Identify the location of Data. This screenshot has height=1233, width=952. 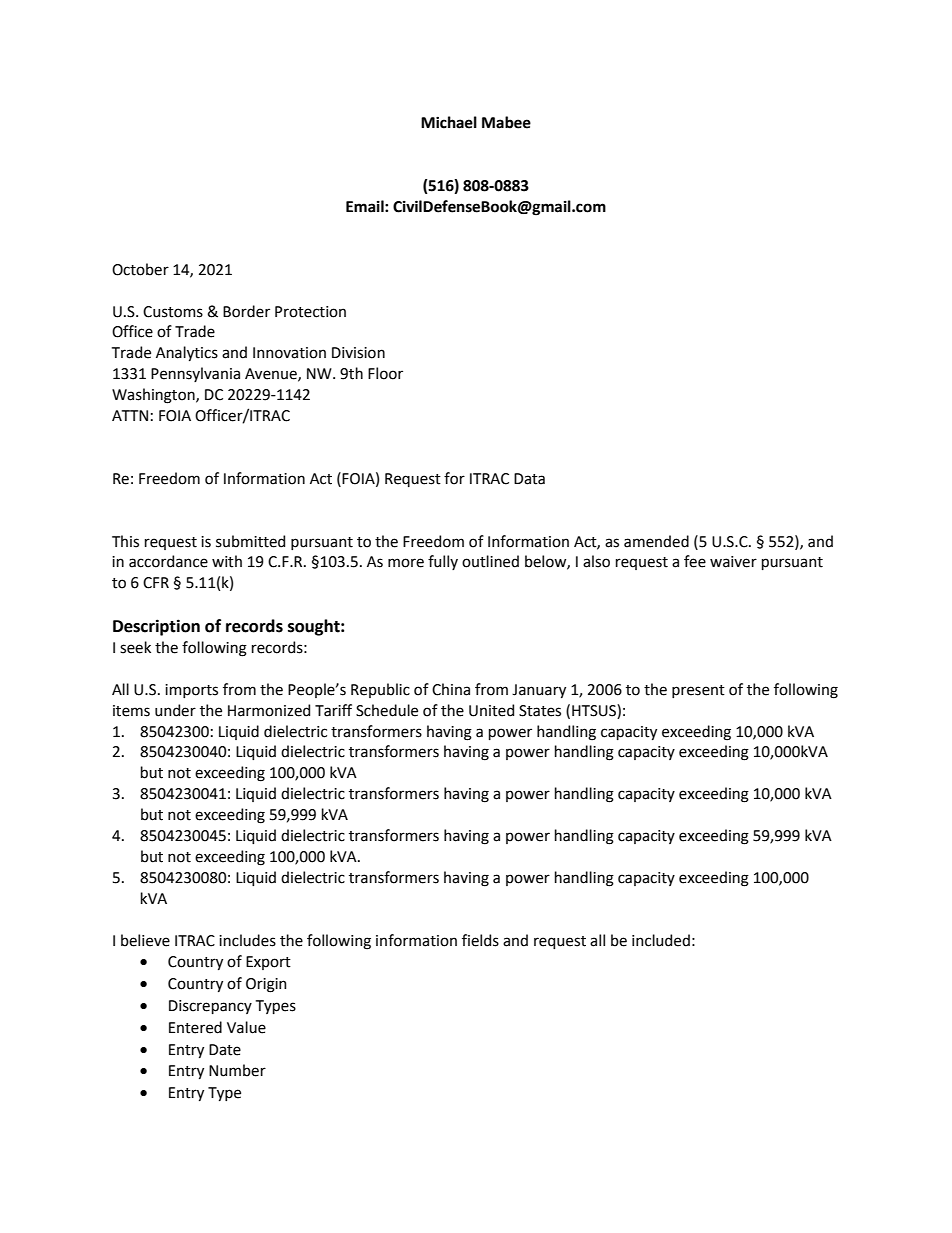
(529, 479).
